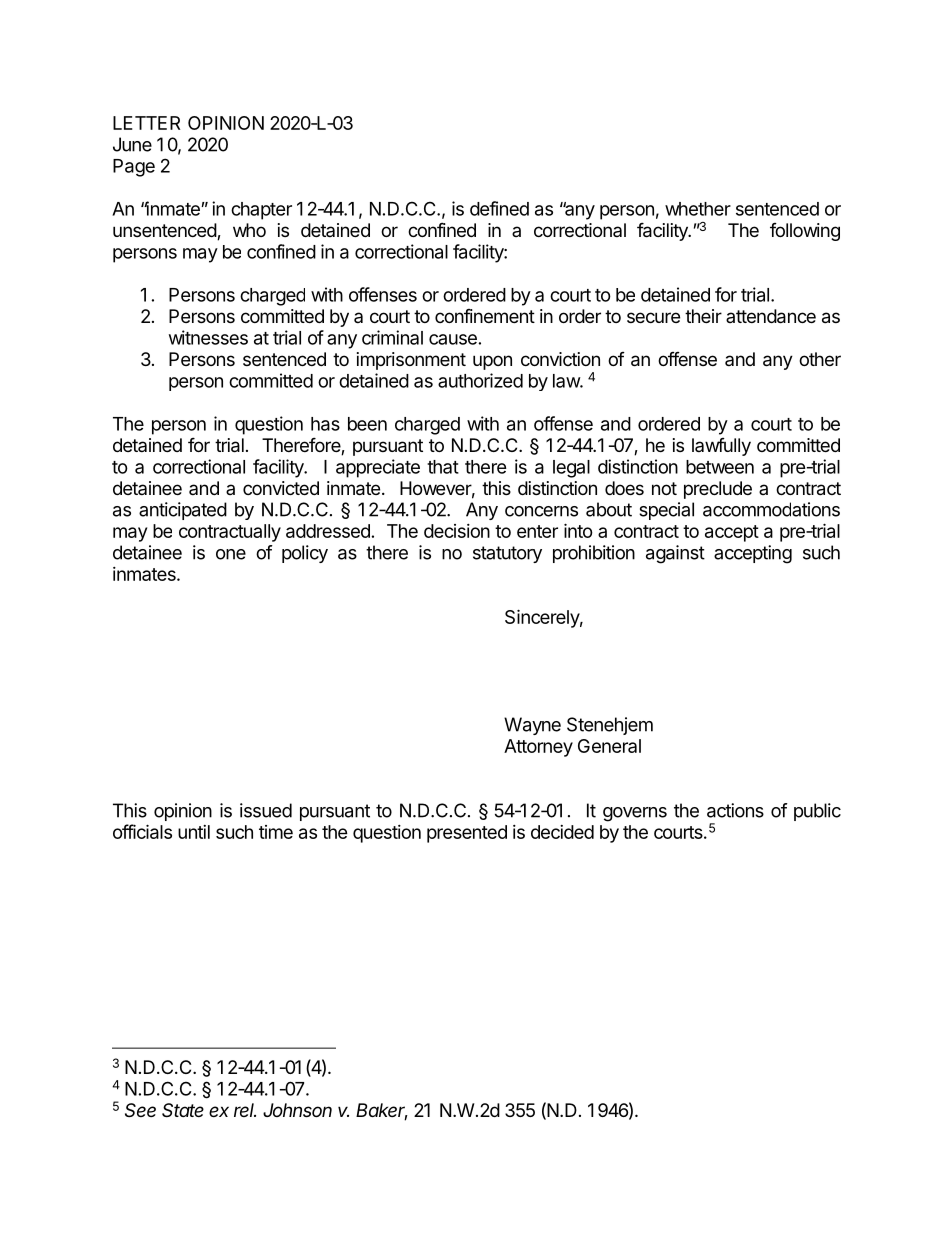 The image size is (952, 1233). Describe the element at coordinates (499, 208) in the document. I see `defined` at that location.
